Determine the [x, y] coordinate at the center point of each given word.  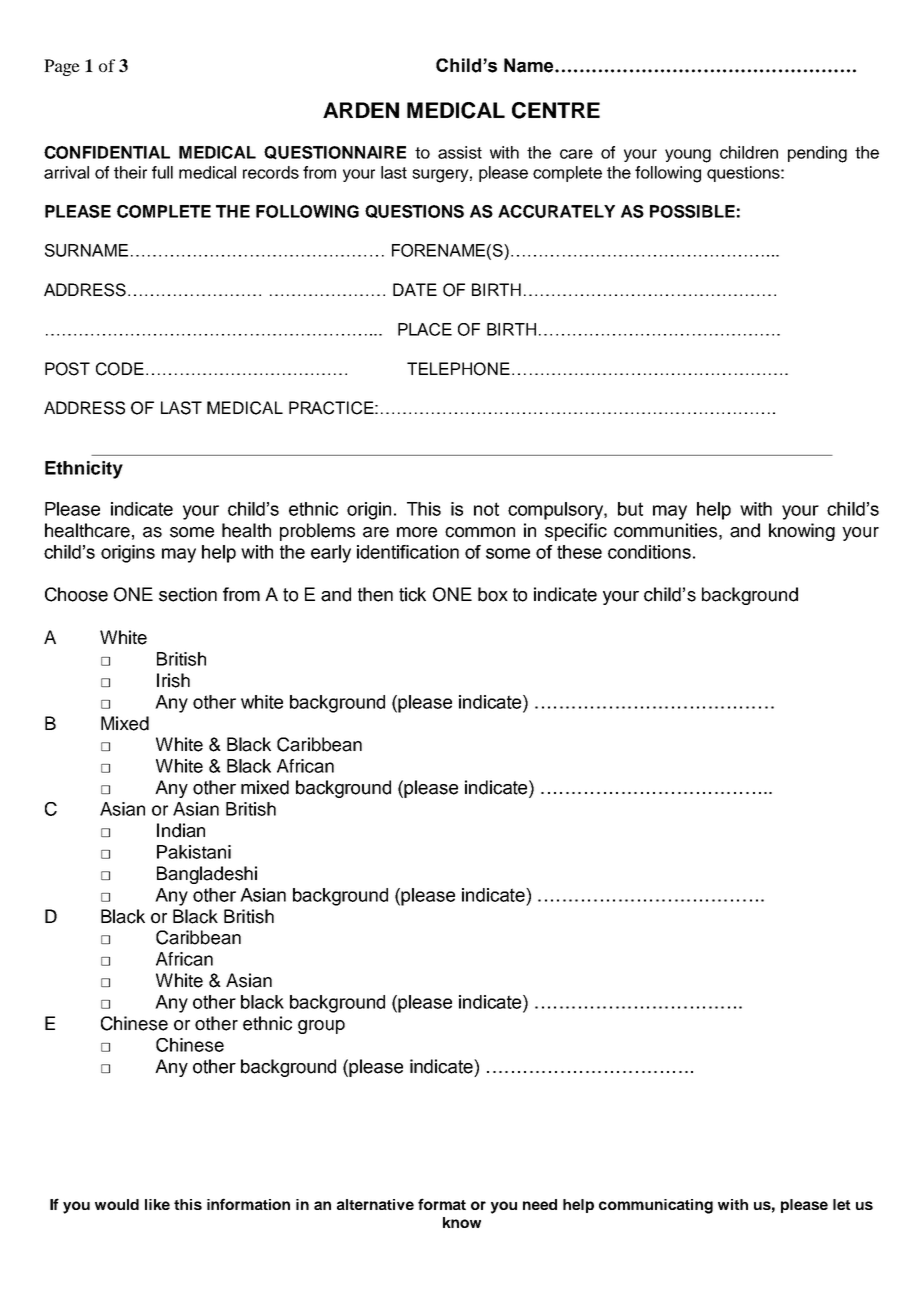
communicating [656, 1206]
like [157, 1204]
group [321, 1027]
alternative [375, 1204]
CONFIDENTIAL [107, 152]
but [630, 509]
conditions [649, 552]
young [688, 156]
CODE [120, 369]
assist [460, 152]
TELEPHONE [458, 369]
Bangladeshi [207, 875]
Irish [173, 680]
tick [412, 594]
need [540, 1204]
